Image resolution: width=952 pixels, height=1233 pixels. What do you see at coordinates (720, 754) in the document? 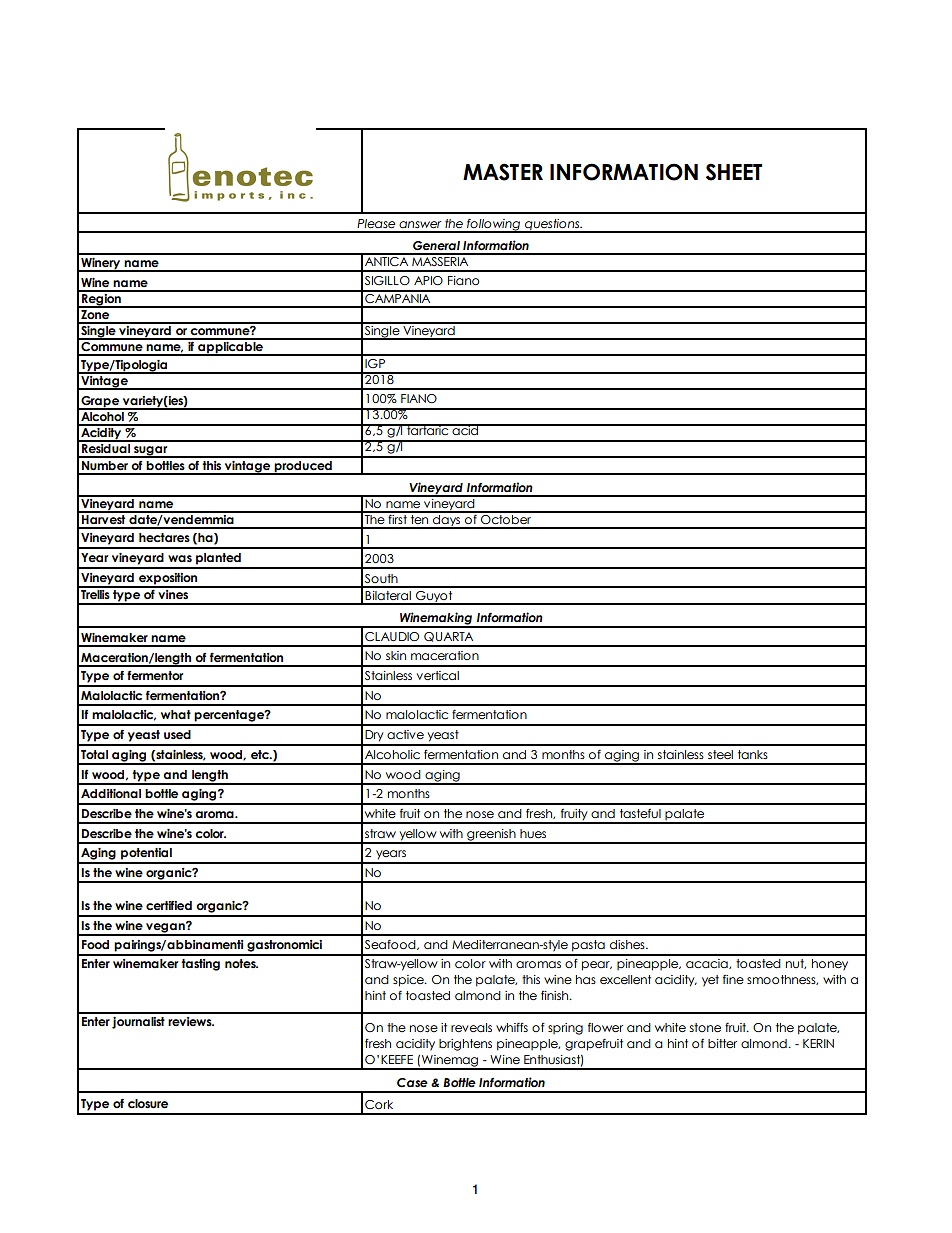
I see `steel` at bounding box center [720, 754].
